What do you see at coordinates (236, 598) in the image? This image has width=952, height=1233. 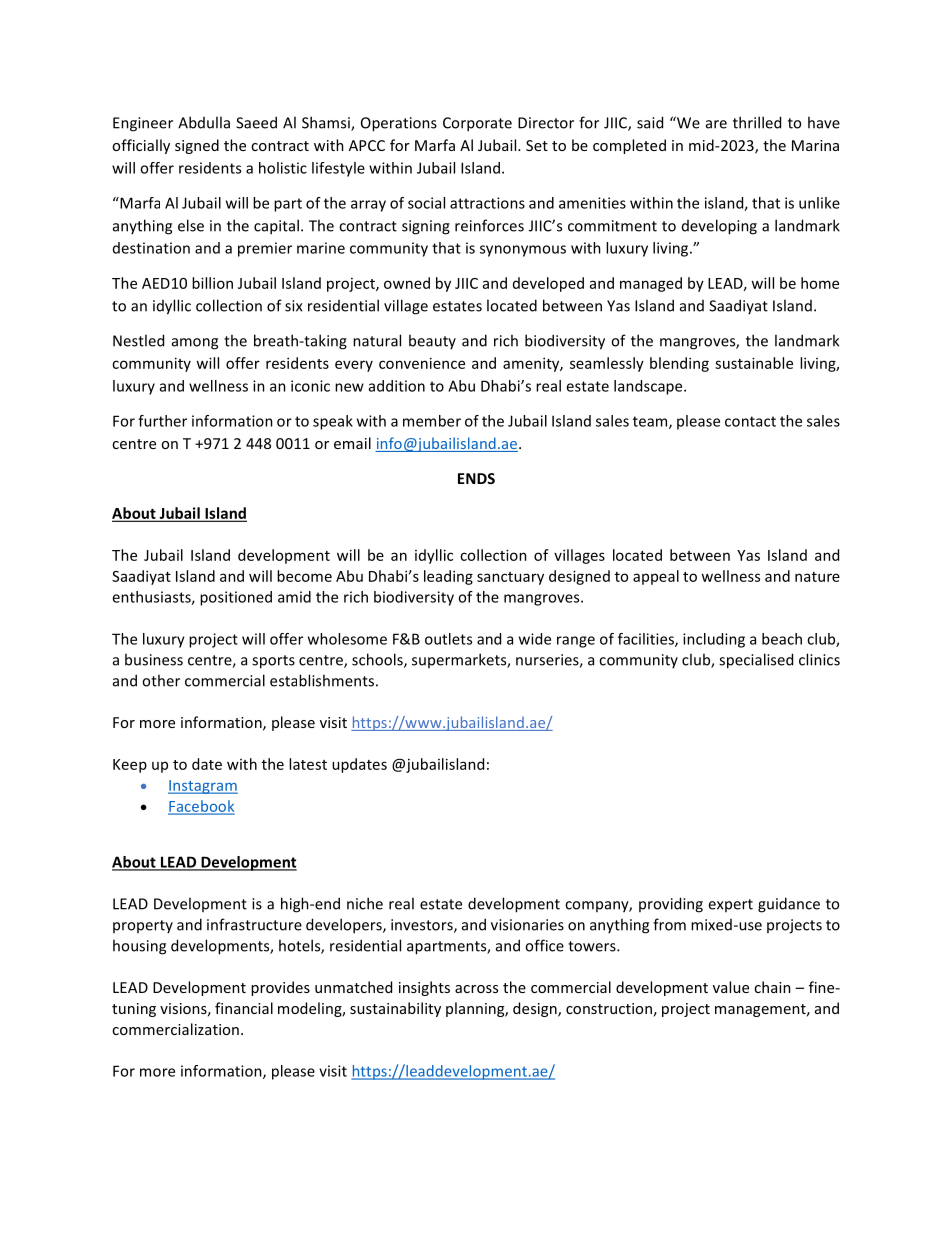 I see `positioned` at bounding box center [236, 598].
